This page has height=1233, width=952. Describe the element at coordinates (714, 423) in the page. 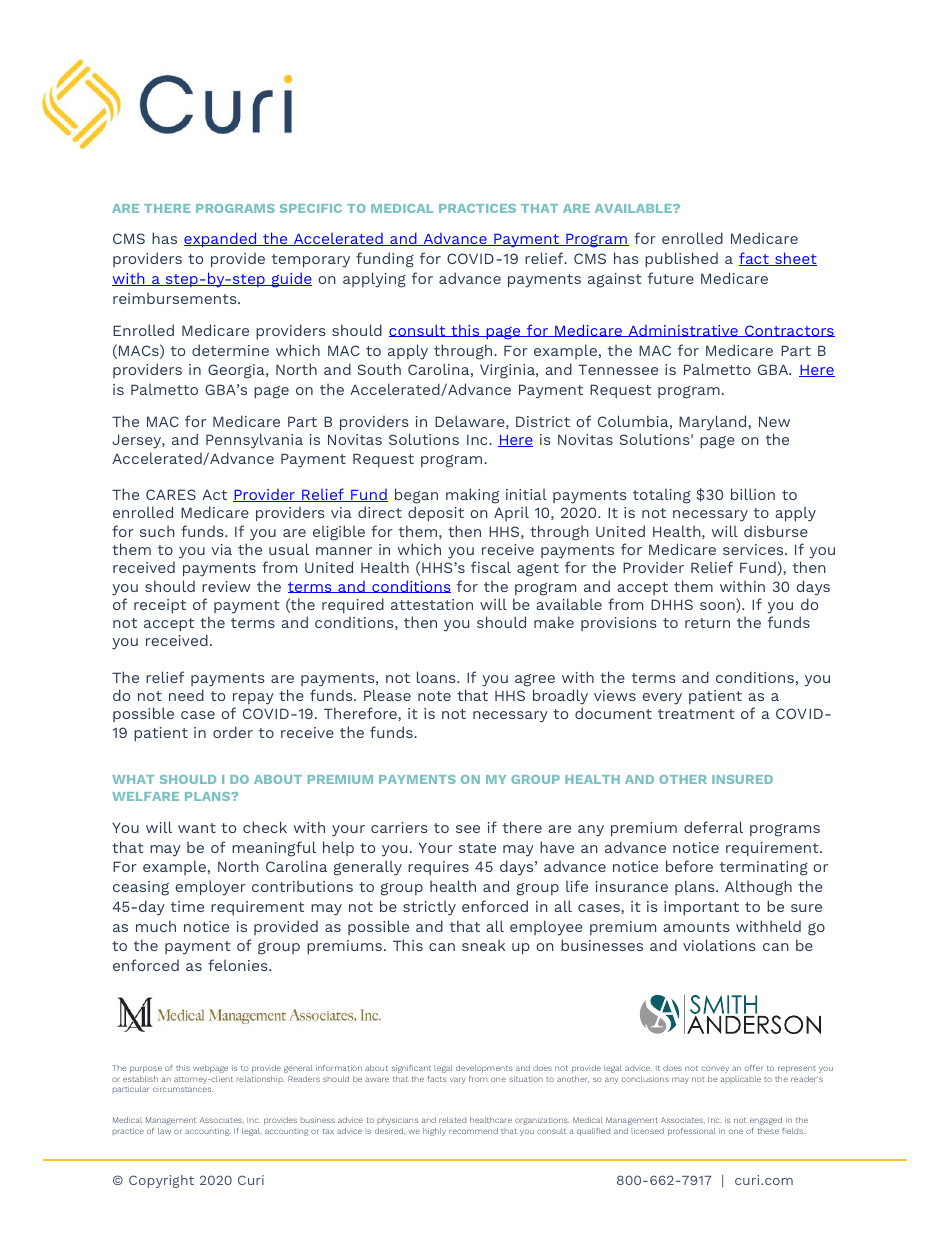

I see `Maryland` at that location.
